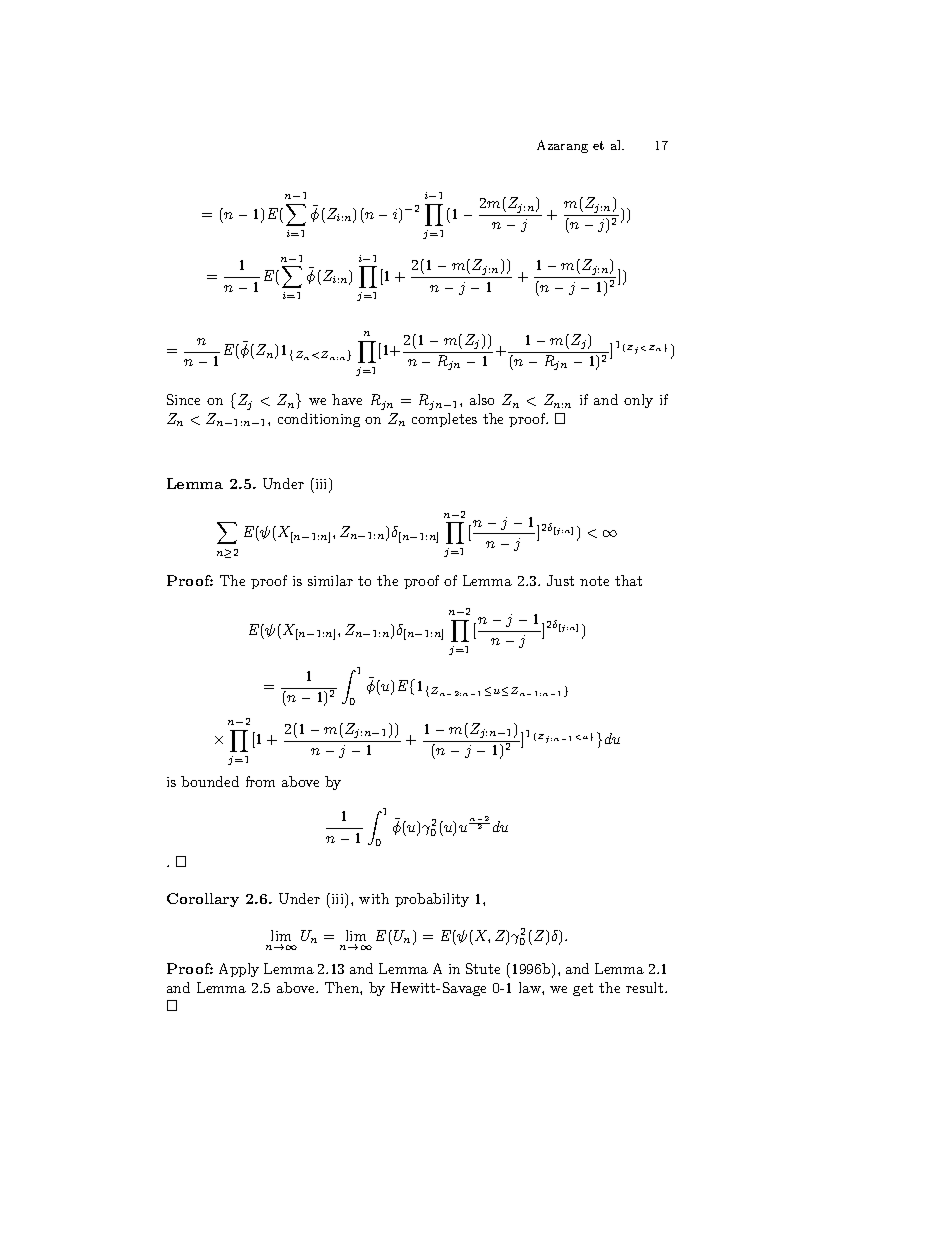 This screenshot has width=952, height=1233. What do you see at coordinates (594, 581) in the screenshot?
I see `note` at bounding box center [594, 581].
